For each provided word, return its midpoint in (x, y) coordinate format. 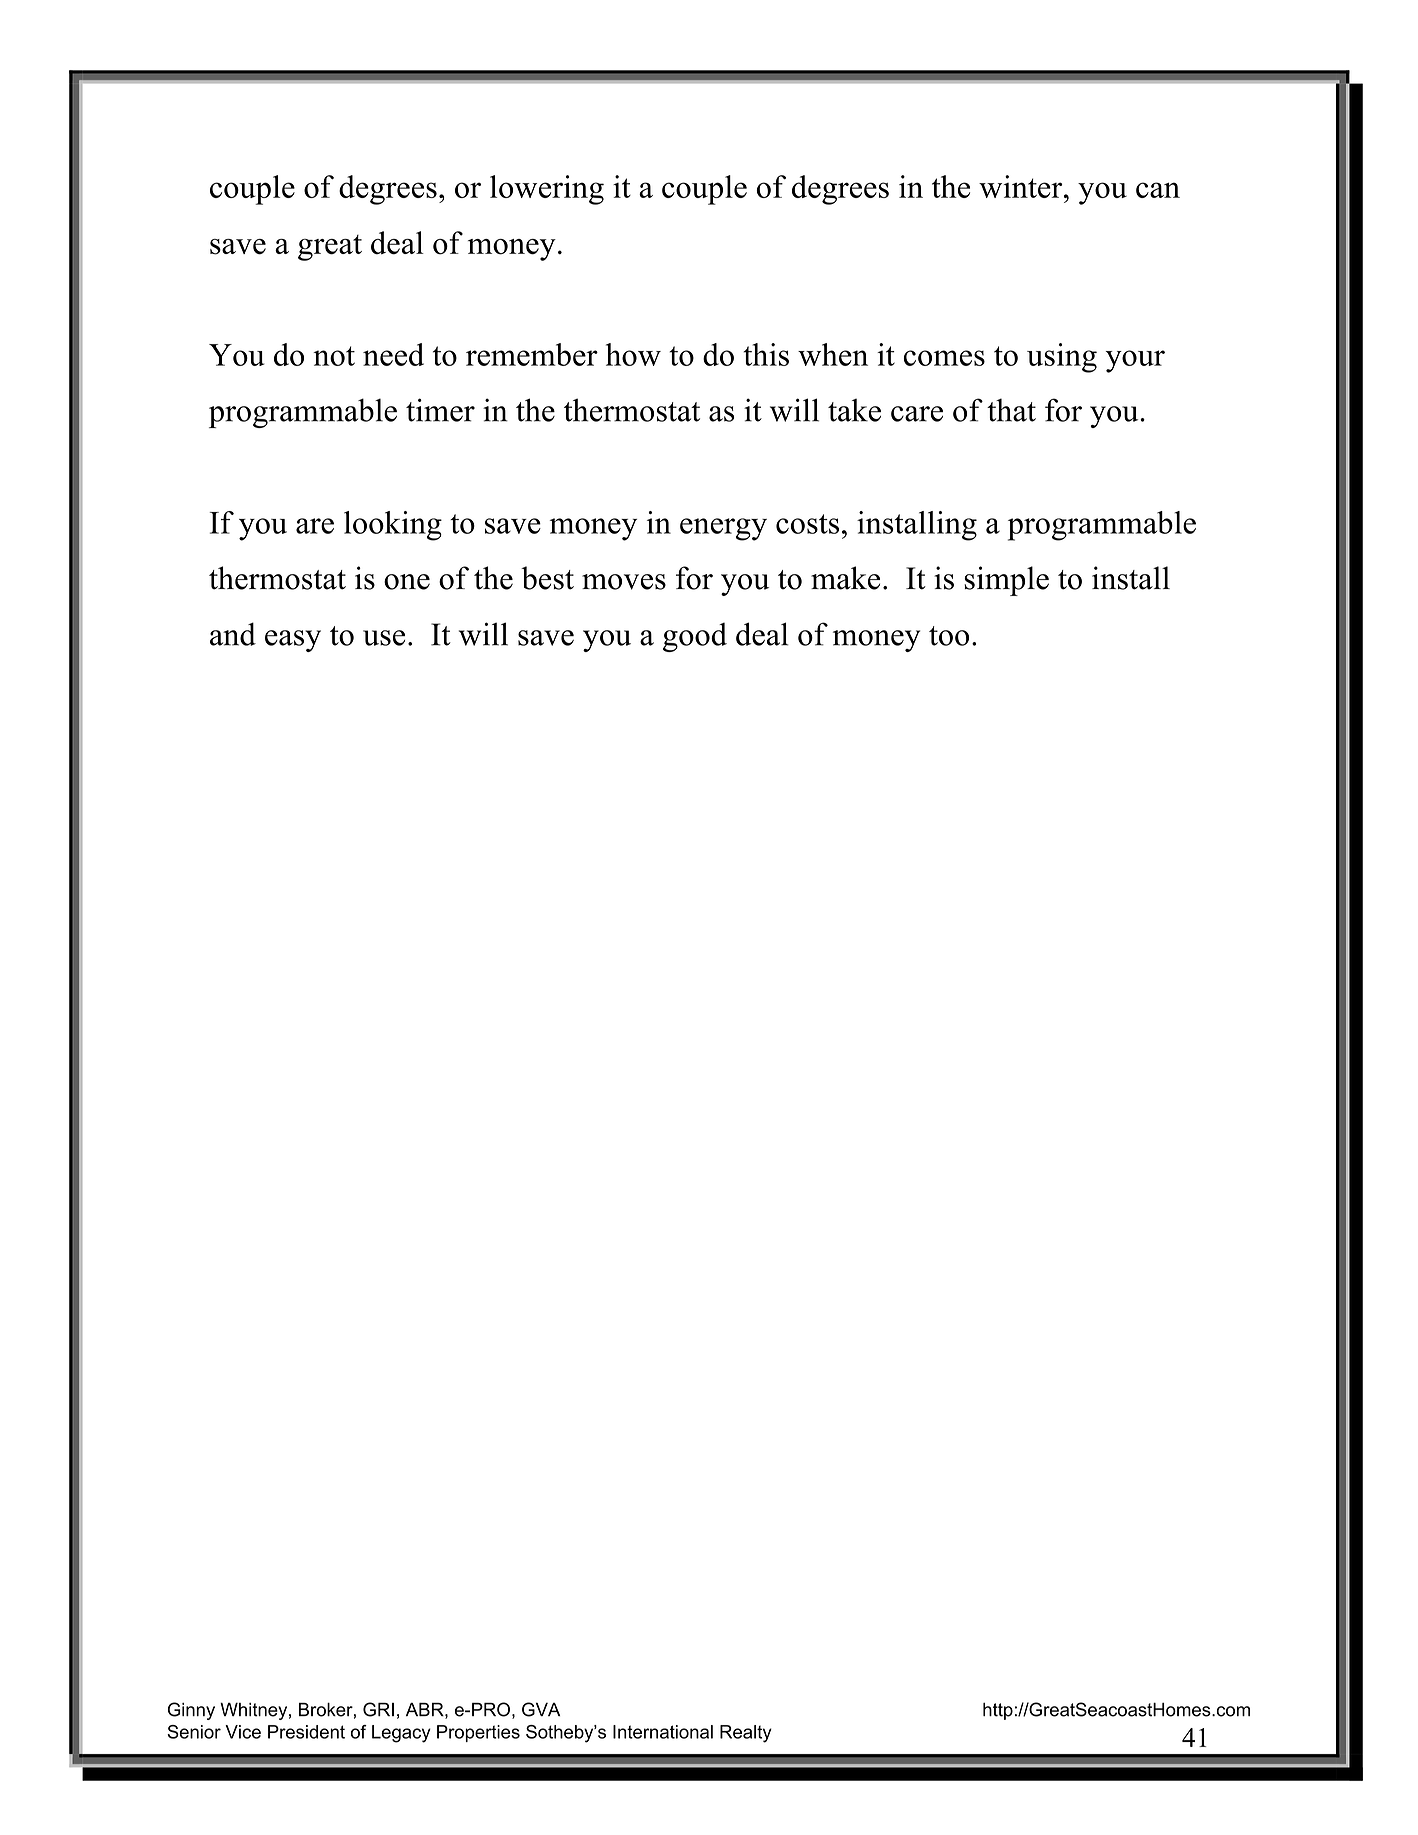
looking (393, 526)
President (306, 1732)
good (695, 637)
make (845, 578)
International (663, 1732)
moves (624, 582)
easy (293, 641)
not (334, 356)
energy (723, 529)
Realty (746, 1734)
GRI (378, 1709)
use (384, 638)
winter (1022, 186)
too (949, 636)
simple (1006, 581)
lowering (547, 190)
